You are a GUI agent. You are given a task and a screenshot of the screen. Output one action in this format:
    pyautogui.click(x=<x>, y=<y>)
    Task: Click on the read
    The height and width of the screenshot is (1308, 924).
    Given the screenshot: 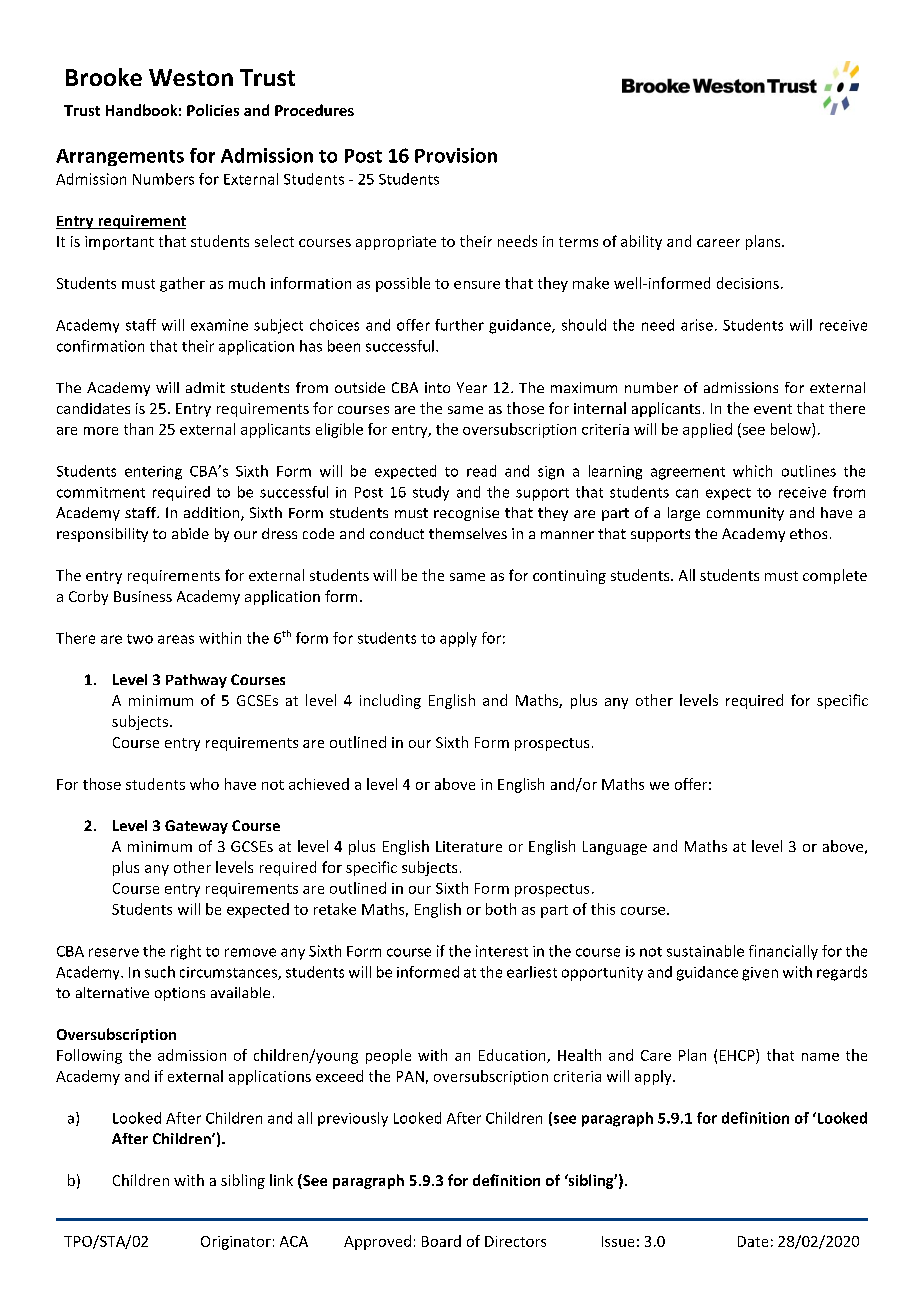 What is the action you would take?
    pyautogui.click(x=481, y=471)
